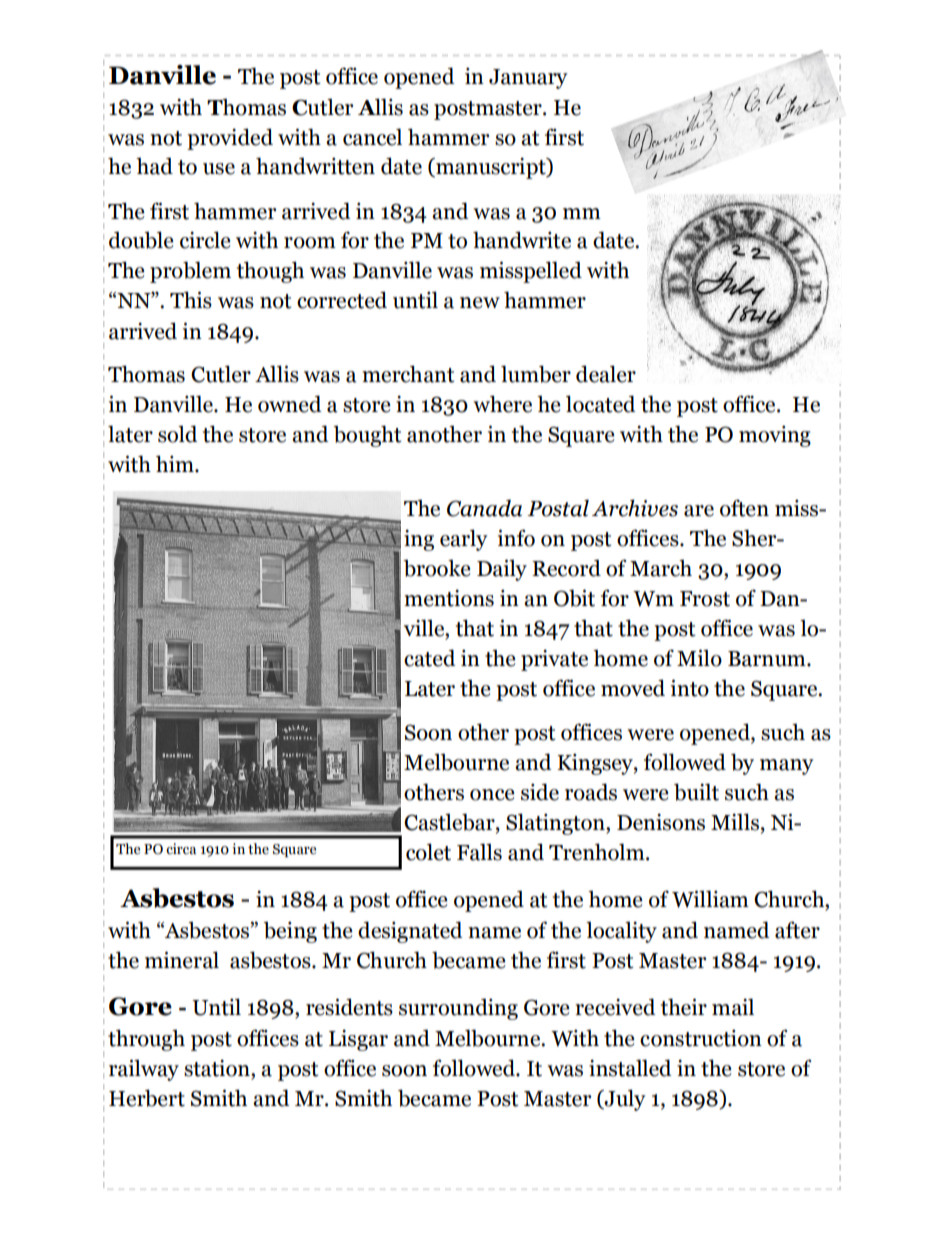 Image resolution: width=952 pixels, height=1233 pixels. What do you see at coordinates (230, 139) in the image?
I see `provided` at bounding box center [230, 139].
